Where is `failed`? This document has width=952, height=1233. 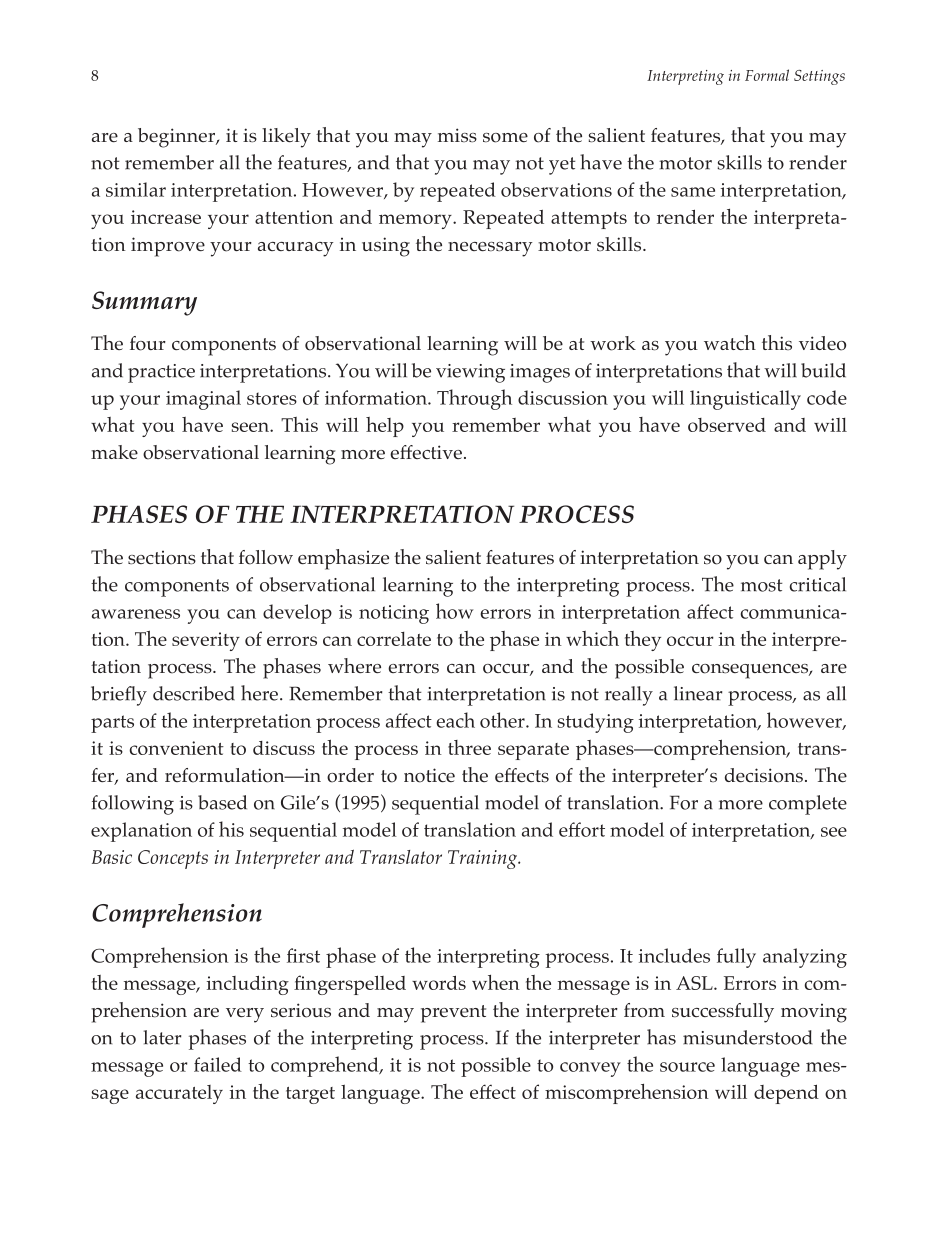
failed is located at coordinates (218, 1064).
